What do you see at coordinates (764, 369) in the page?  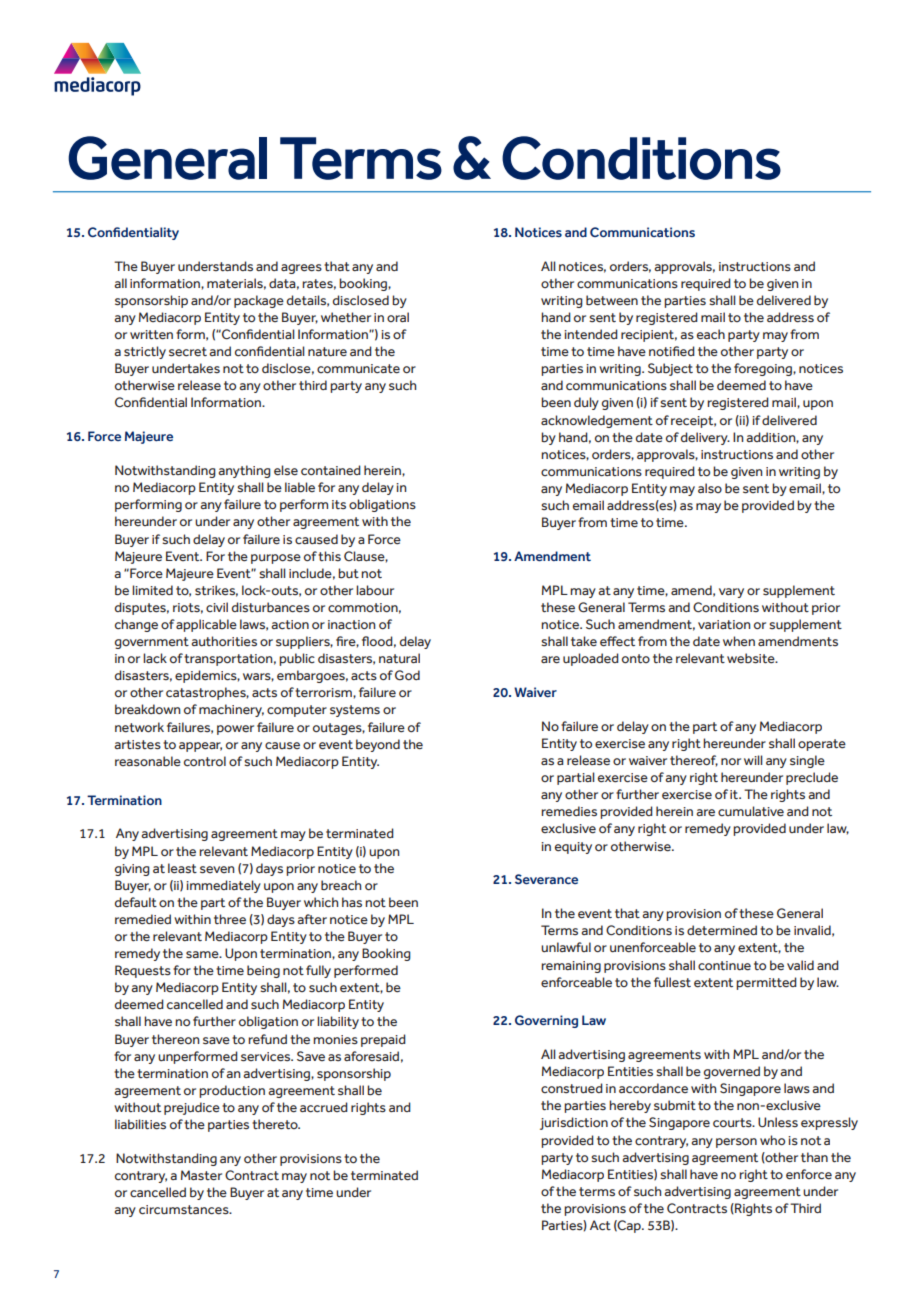 I see `foregoing` at bounding box center [764, 369].
